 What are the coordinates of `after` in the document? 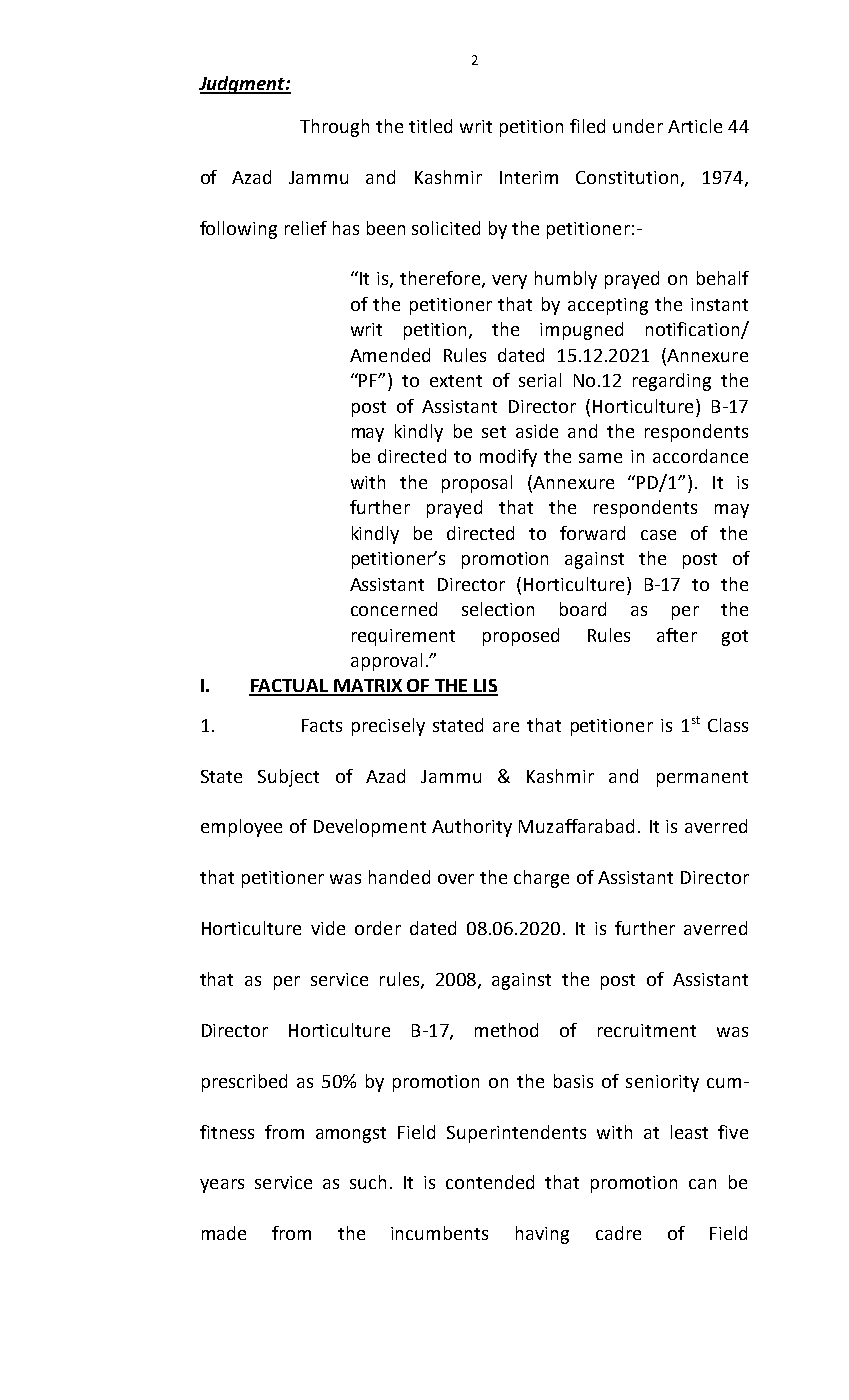 It's located at (677, 635).
